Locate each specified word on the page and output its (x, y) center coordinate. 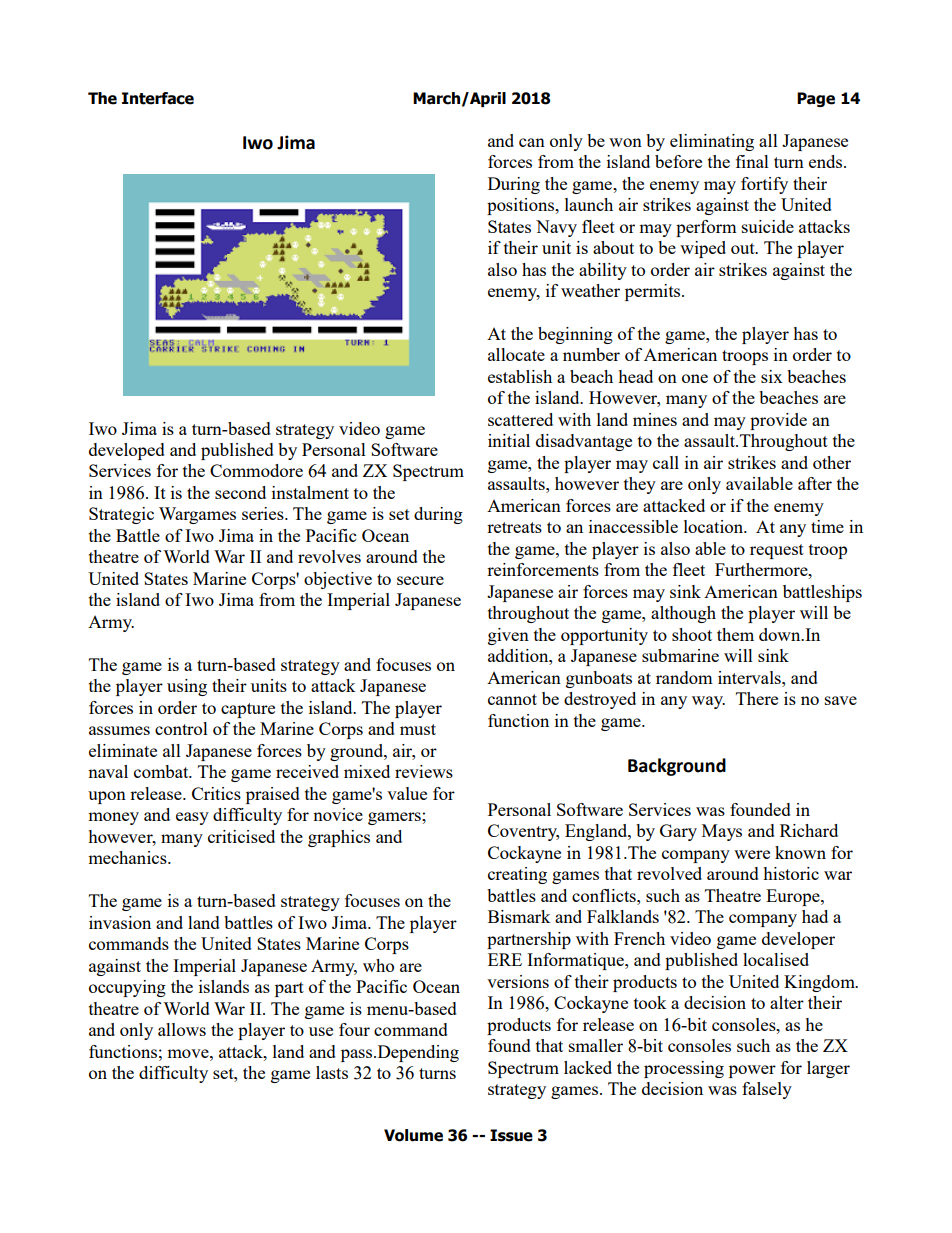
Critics (216, 793)
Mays (722, 832)
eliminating (712, 142)
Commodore (256, 470)
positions (521, 206)
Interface (158, 98)
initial (509, 440)
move (189, 1053)
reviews (424, 771)
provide (778, 421)
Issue (511, 1135)
